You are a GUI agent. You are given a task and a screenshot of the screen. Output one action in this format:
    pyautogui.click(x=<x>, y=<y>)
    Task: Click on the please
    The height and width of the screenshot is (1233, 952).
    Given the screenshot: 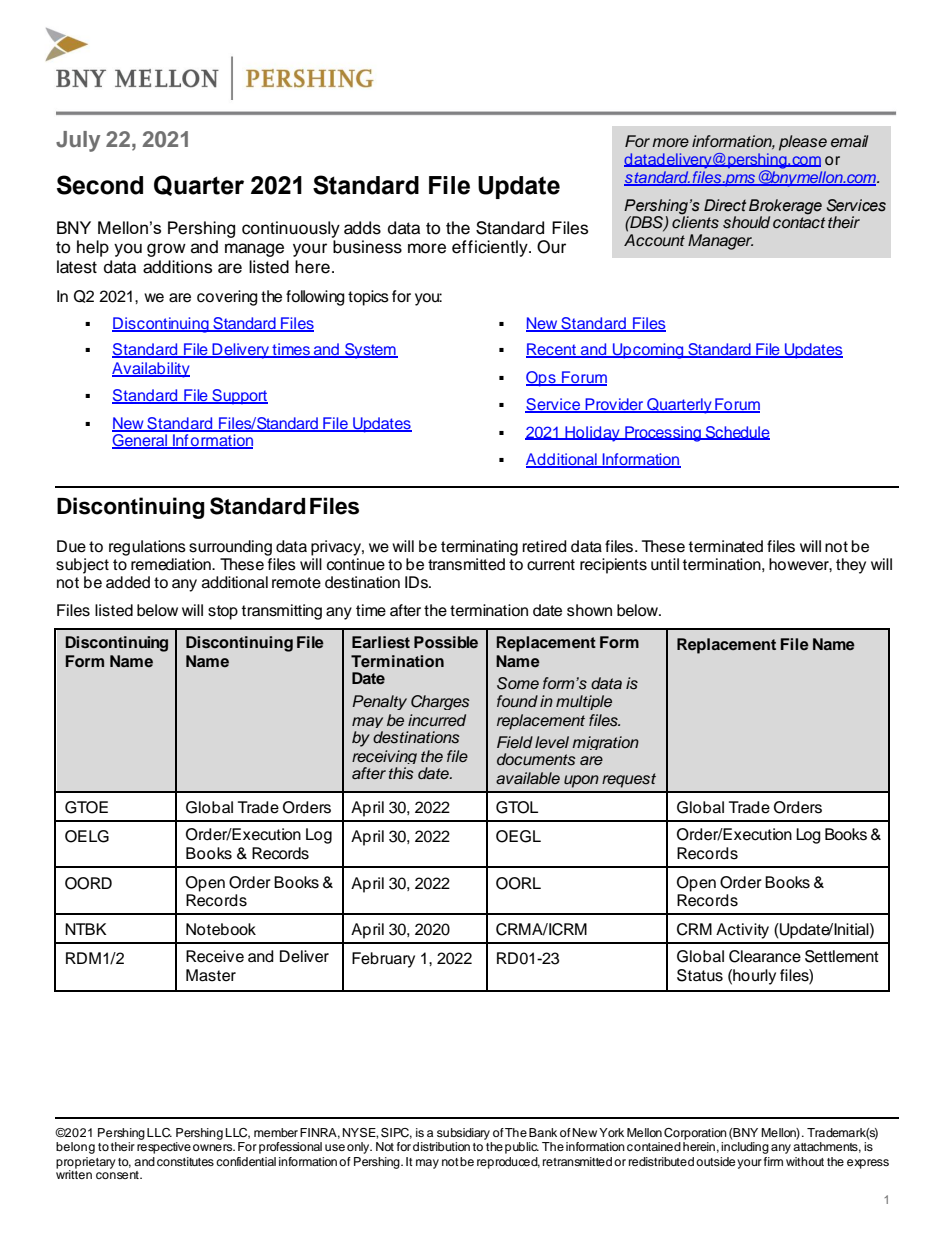 What is the action you would take?
    pyautogui.click(x=803, y=143)
